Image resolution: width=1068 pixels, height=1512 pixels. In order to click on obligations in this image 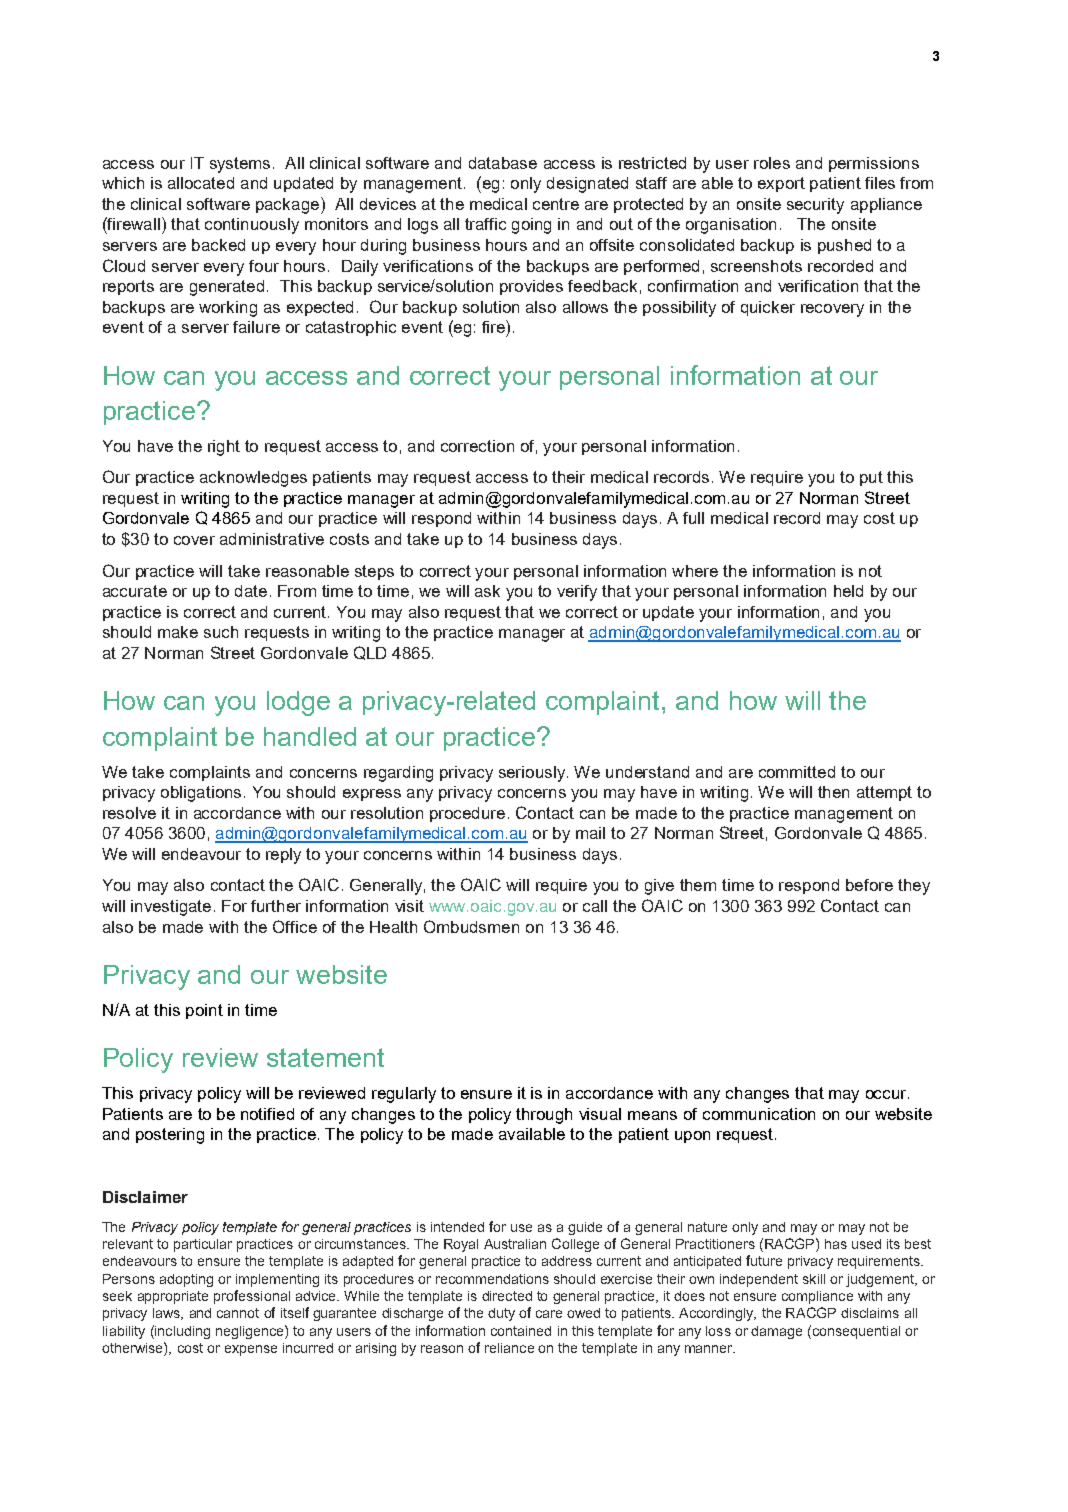, I will do `click(201, 794)`.
